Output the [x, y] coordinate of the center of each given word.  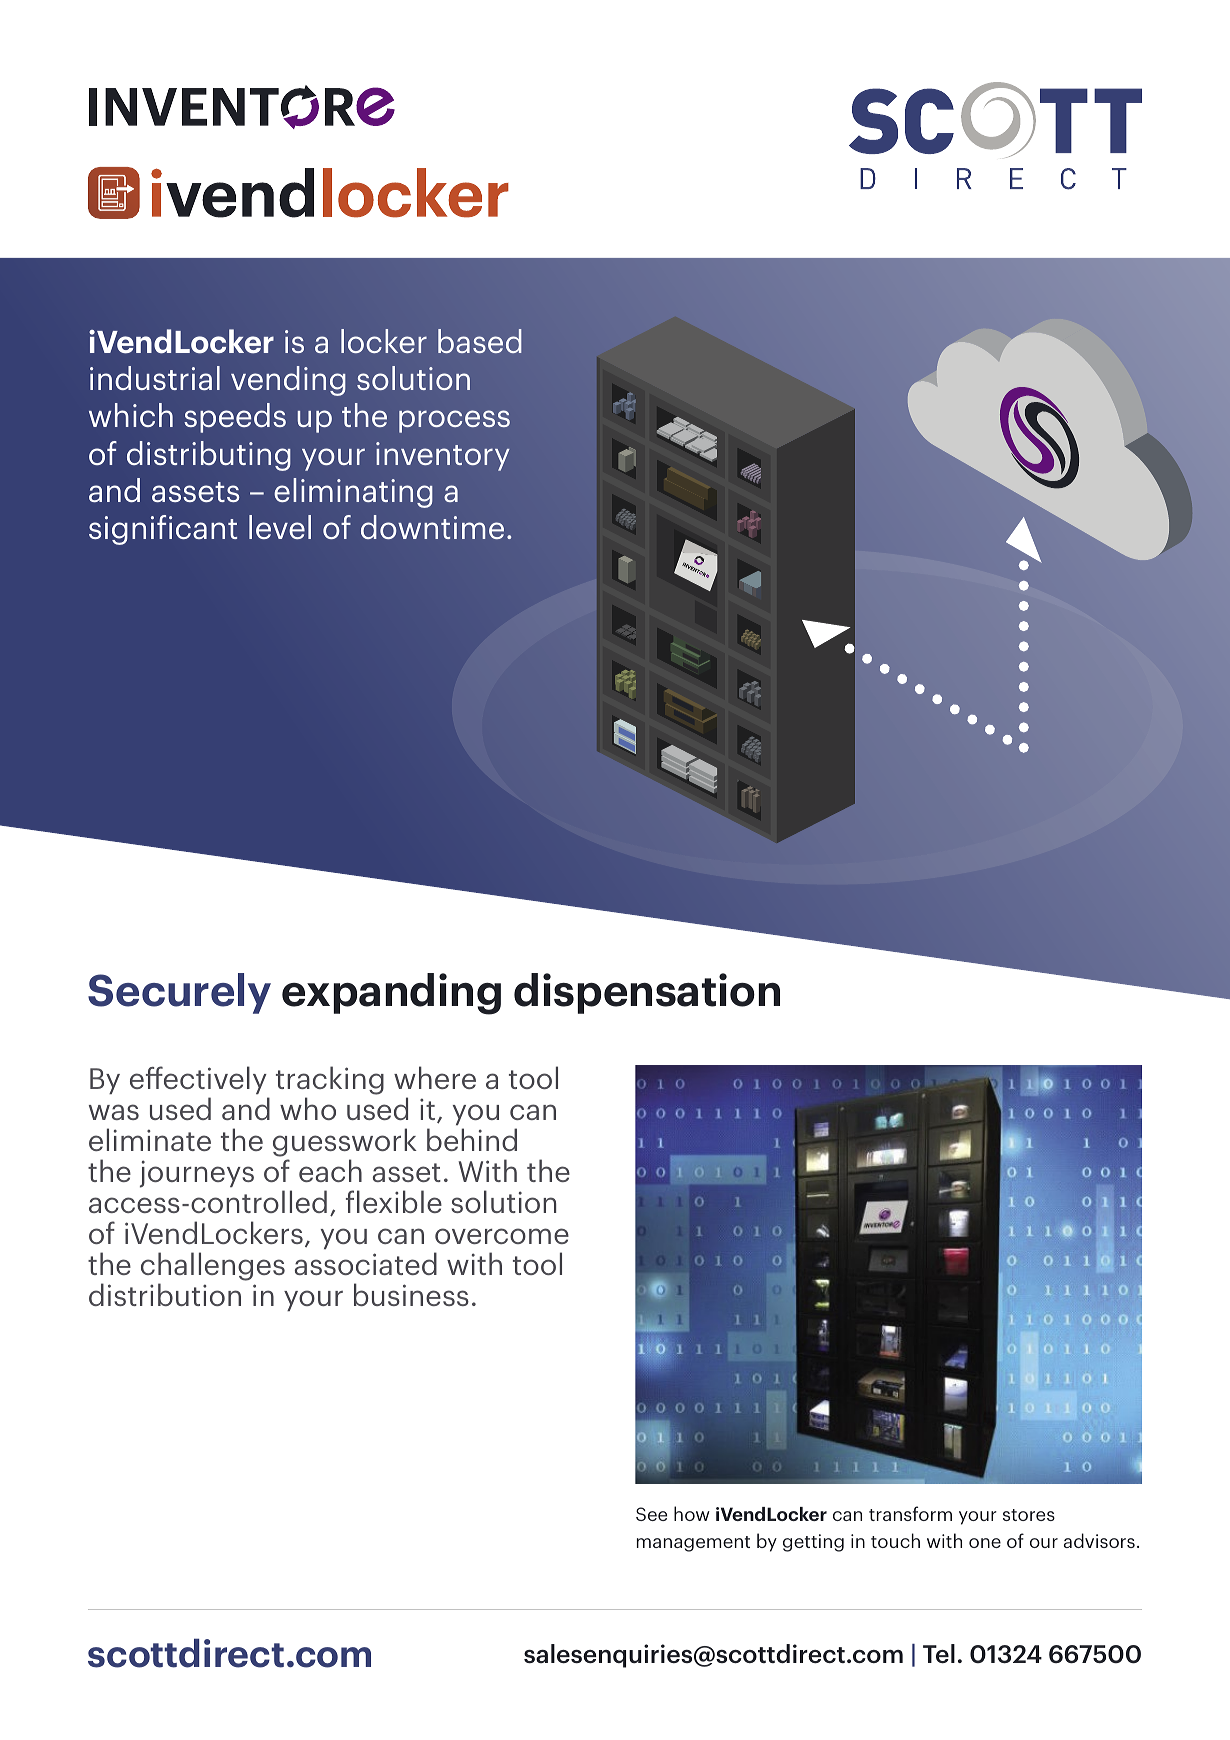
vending [288, 381]
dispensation [647, 993]
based [480, 341]
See [651, 1514]
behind [472, 1139]
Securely [179, 993]
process [454, 421]
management [693, 1544]
